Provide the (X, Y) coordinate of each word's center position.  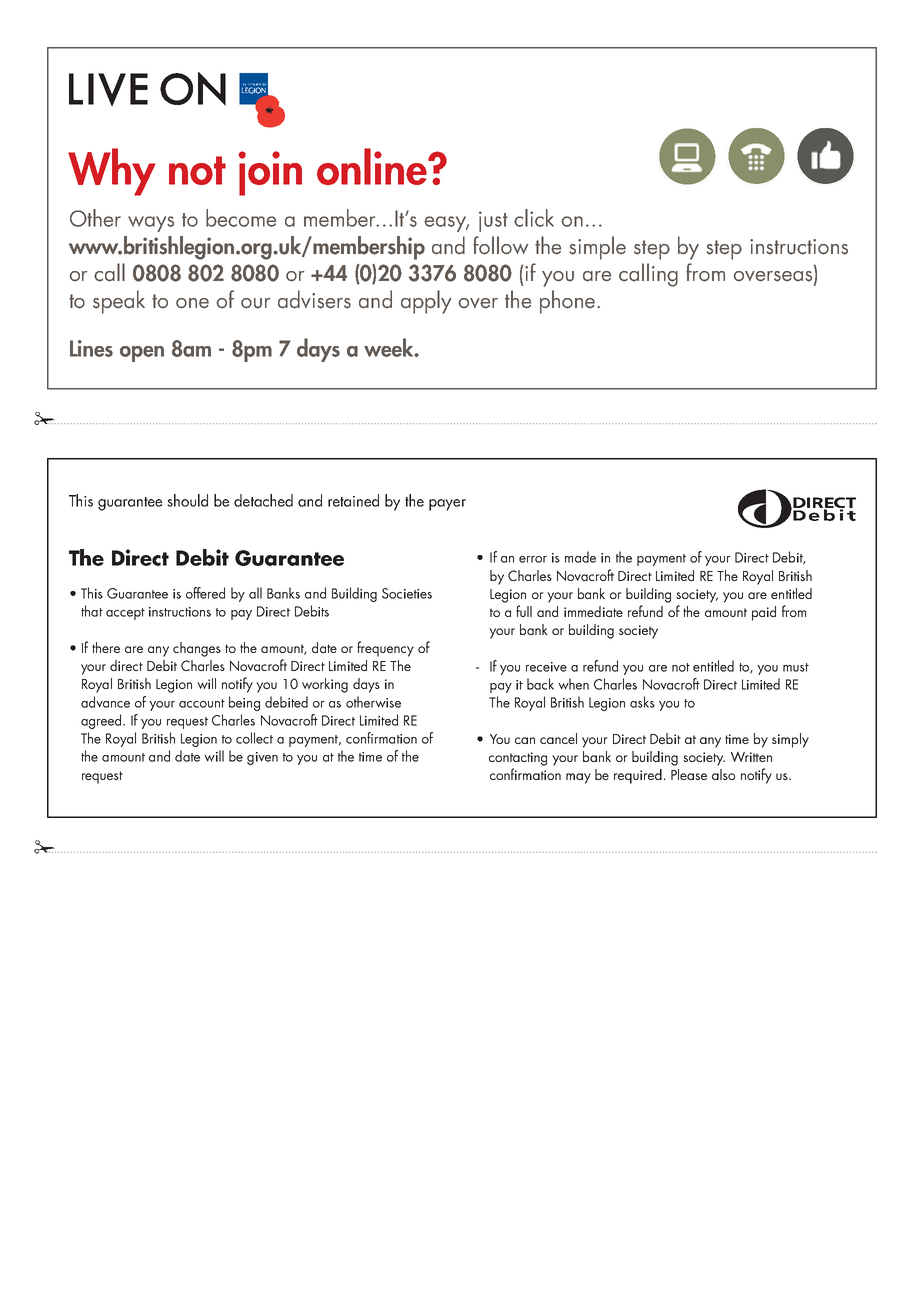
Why (112, 172)
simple (597, 248)
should (187, 500)
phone (569, 302)
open (142, 354)
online (373, 166)
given (262, 758)
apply (426, 302)
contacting (518, 759)
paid (764, 613)
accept (125, 614)
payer (447, 505)
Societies (407, 593)
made (580, 557)
